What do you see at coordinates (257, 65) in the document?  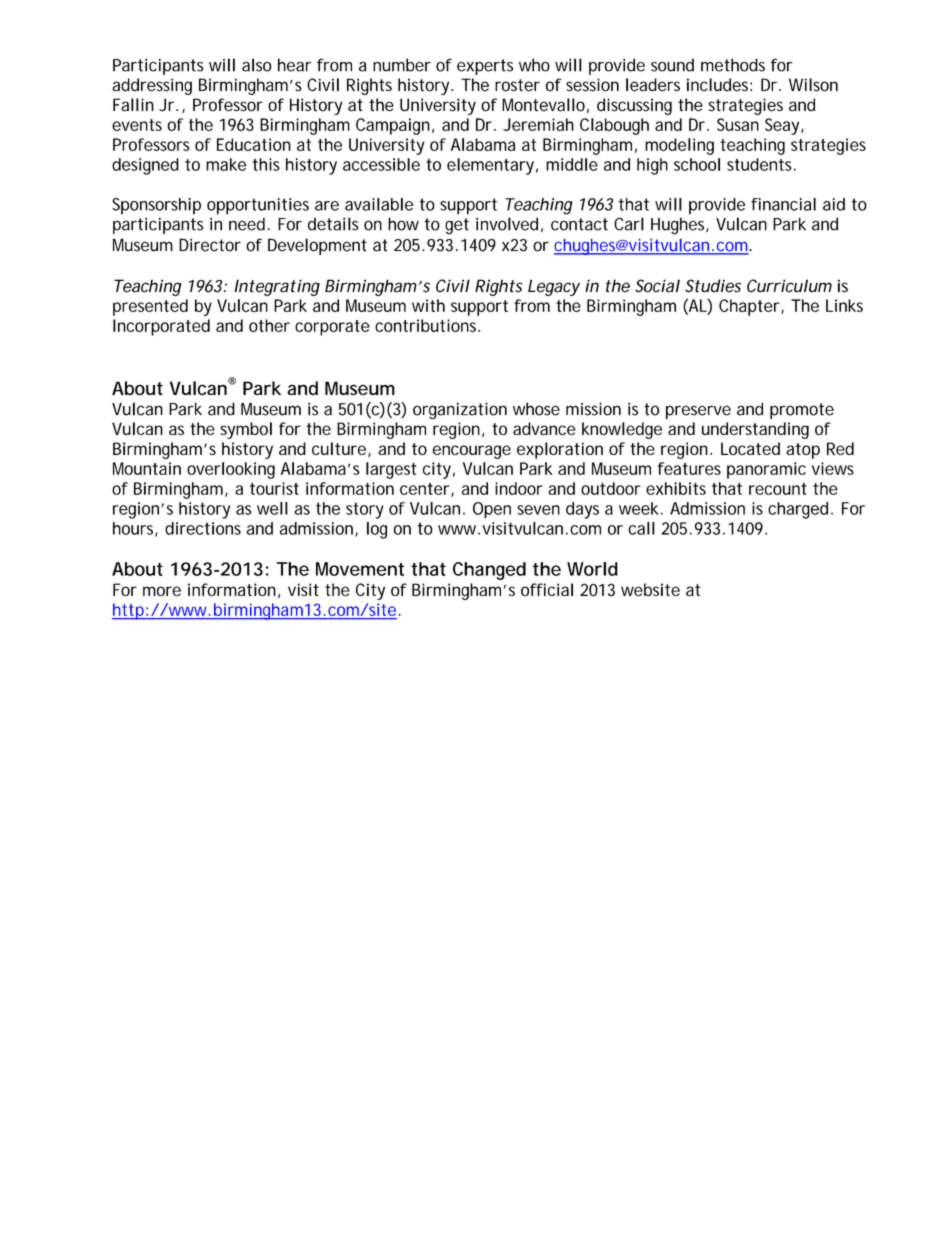 I see `also` at bounding box center [257, 65].
